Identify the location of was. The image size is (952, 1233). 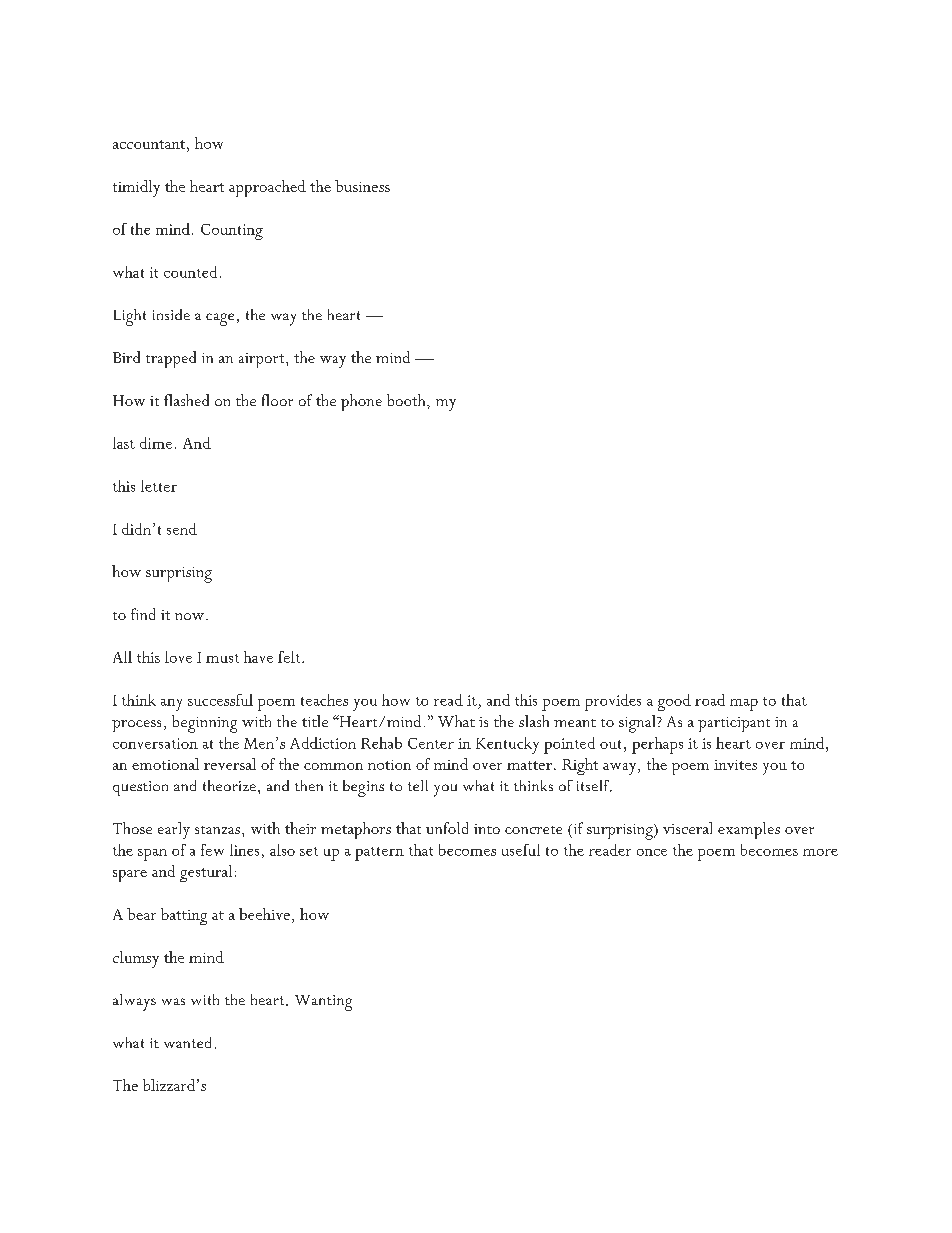
(173, 1001).
